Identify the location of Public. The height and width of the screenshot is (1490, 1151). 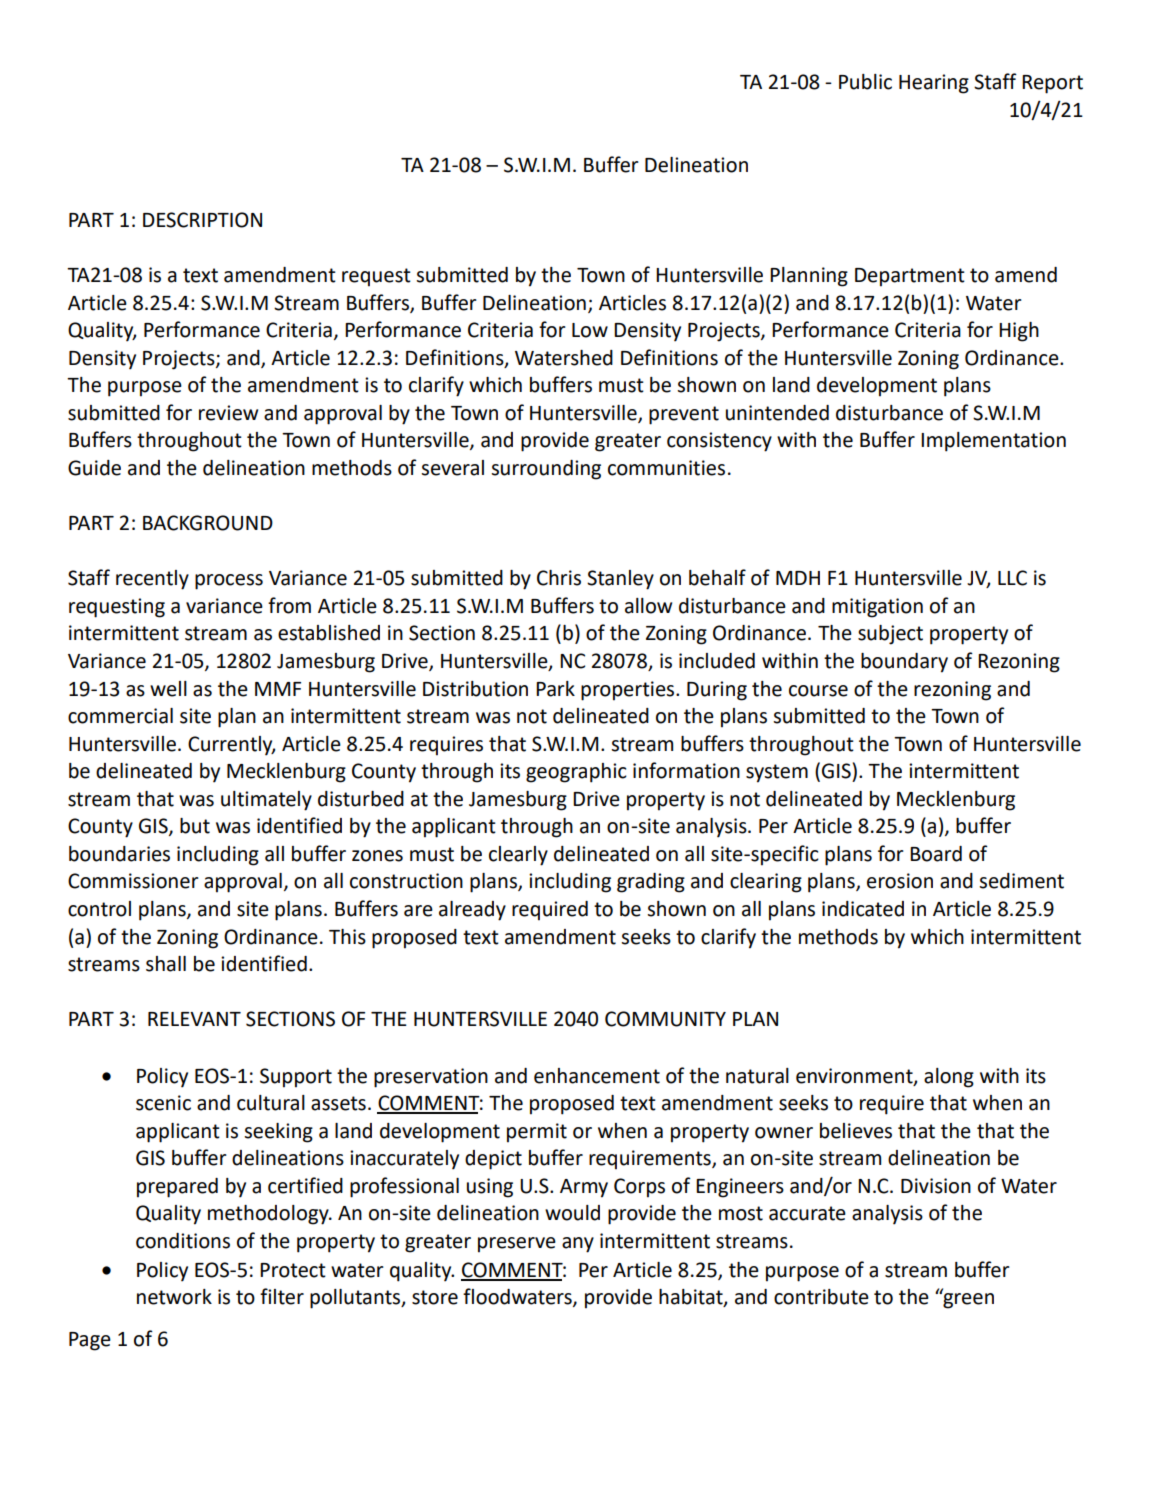
(865, 82).
